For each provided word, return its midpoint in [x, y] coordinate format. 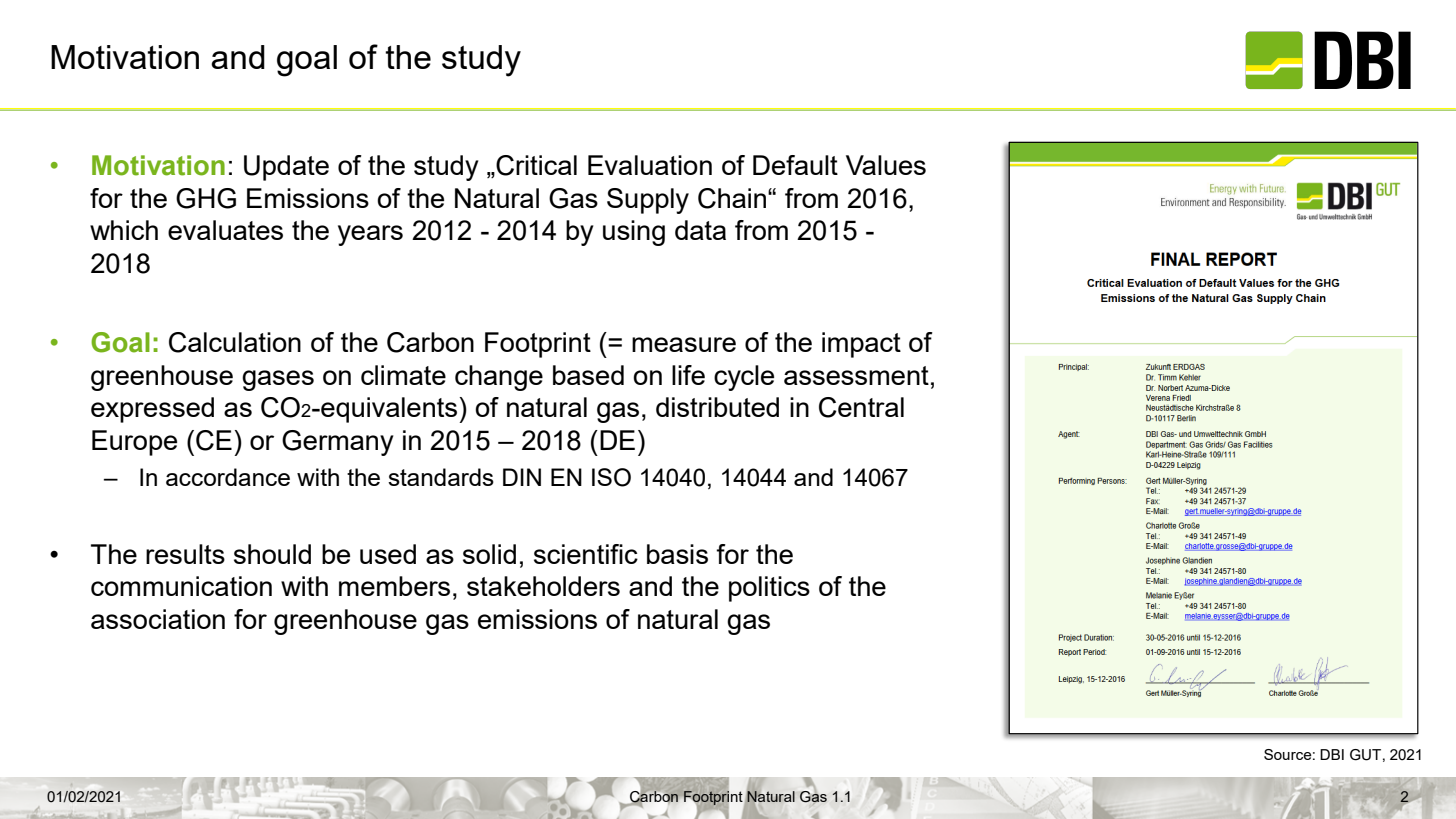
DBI [1332, 754]
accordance [228, 477]
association [158, 619]
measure [684, 344]
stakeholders [543, 586]
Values [886, 165]
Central [861, 407]
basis [677, 554]
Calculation [235, 342]
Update [286, 168]
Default [795, 165]
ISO [611, 477]
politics [769, 589]
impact [861, 345]
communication [181, 586]
